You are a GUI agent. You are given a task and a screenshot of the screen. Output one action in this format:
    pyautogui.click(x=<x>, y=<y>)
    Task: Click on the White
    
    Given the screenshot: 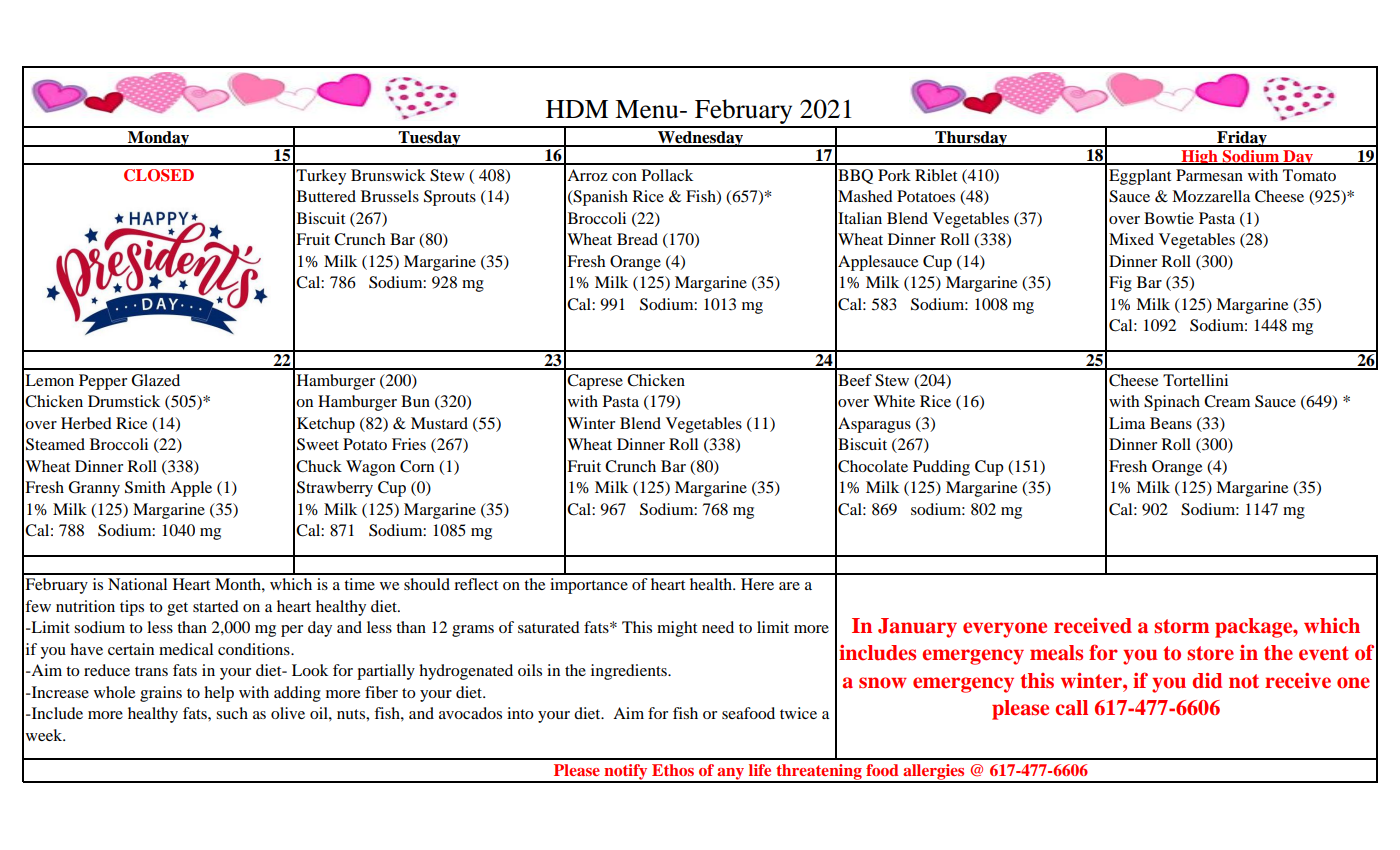 What is the action you would take?
    pyautogui.click(x=894, y=401)
